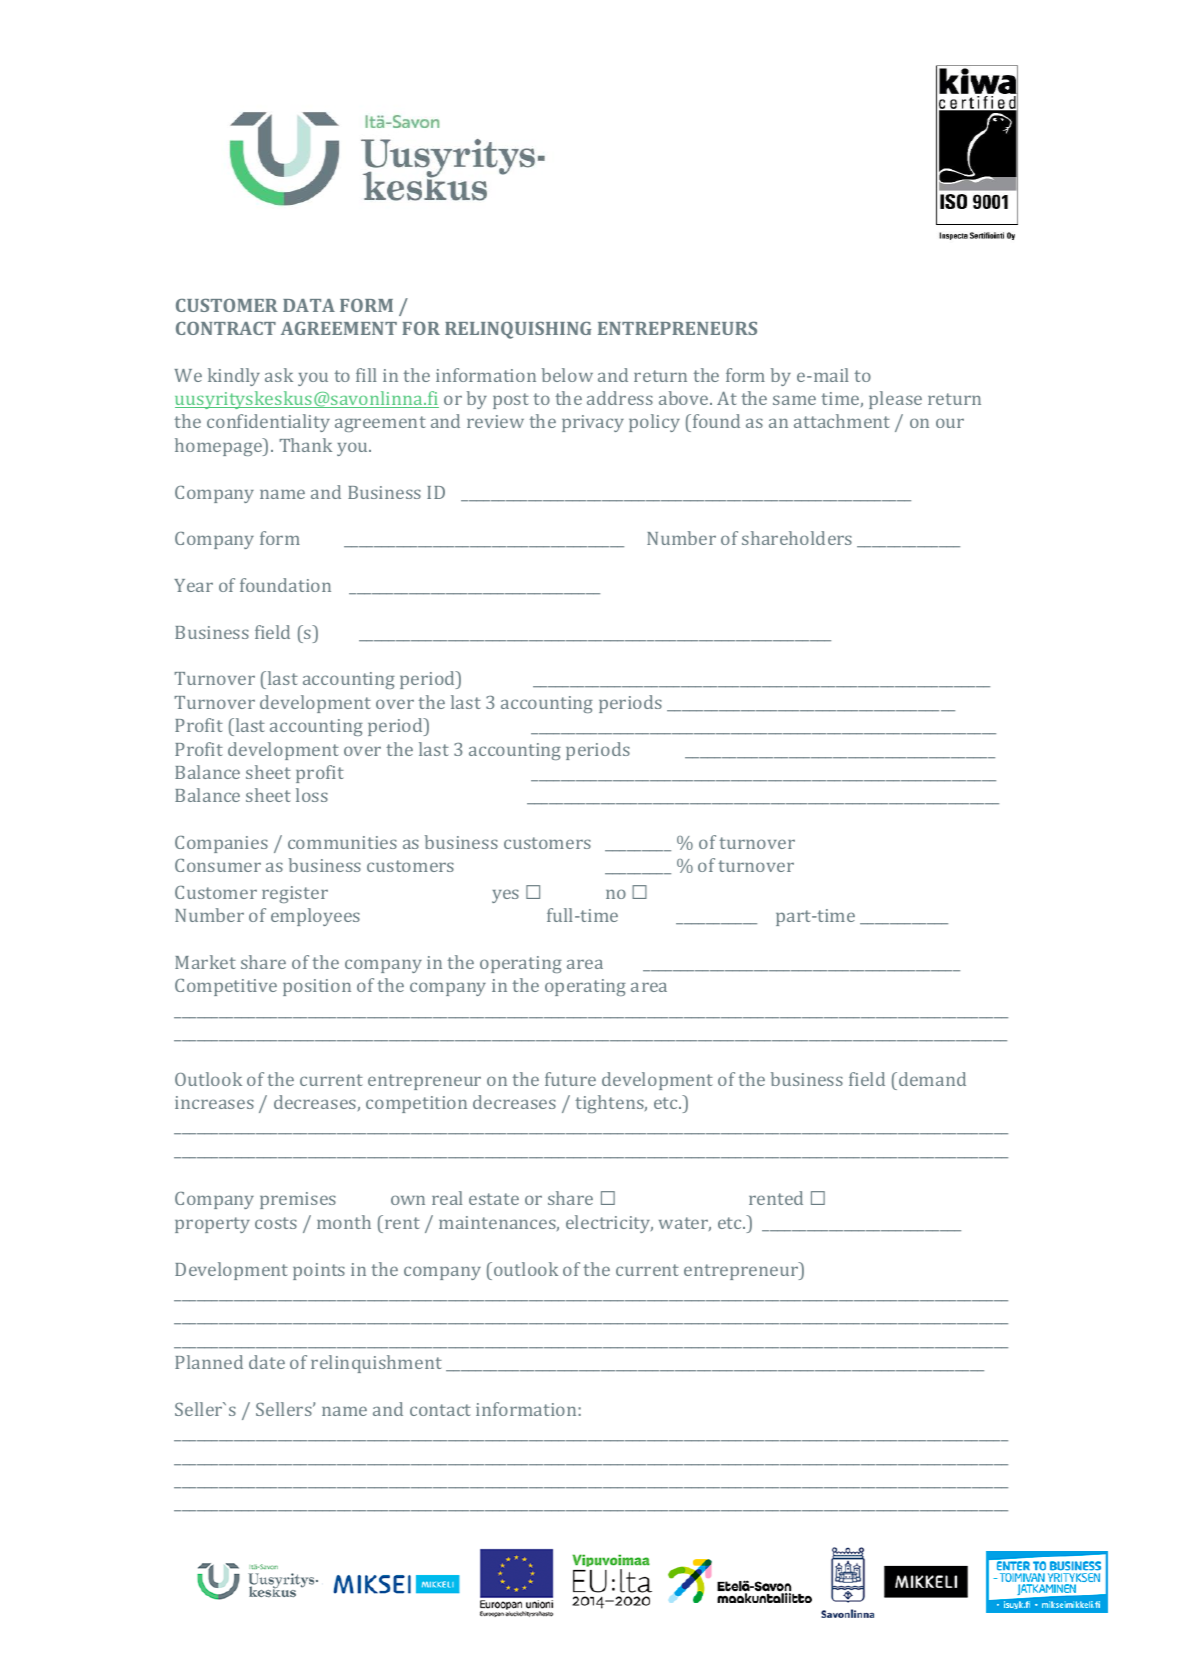 The height and width of the document is (1677, 1185). I want to click on attachment, so click(842, 421).
